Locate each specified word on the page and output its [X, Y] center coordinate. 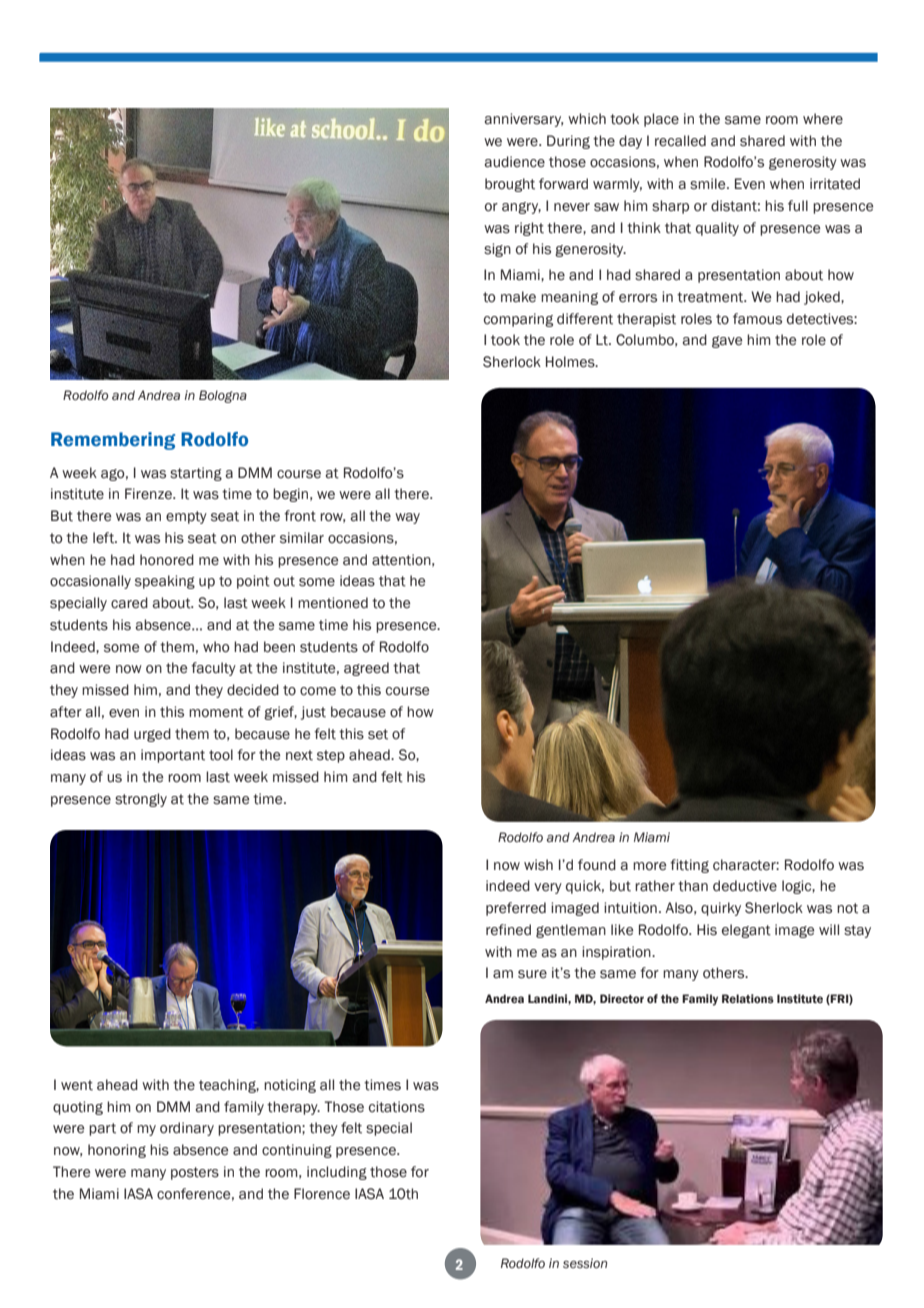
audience [514, 162]
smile [709, 184]
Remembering [113, 441]
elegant [746, 931]
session [585, 1263]
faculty [213, 669]
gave [727, 342]
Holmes [571, 362]
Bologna [223, 396]
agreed [366, 669]
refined [508, 930]
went [77, 1085]
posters [195, 1173]
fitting [689, 866]
